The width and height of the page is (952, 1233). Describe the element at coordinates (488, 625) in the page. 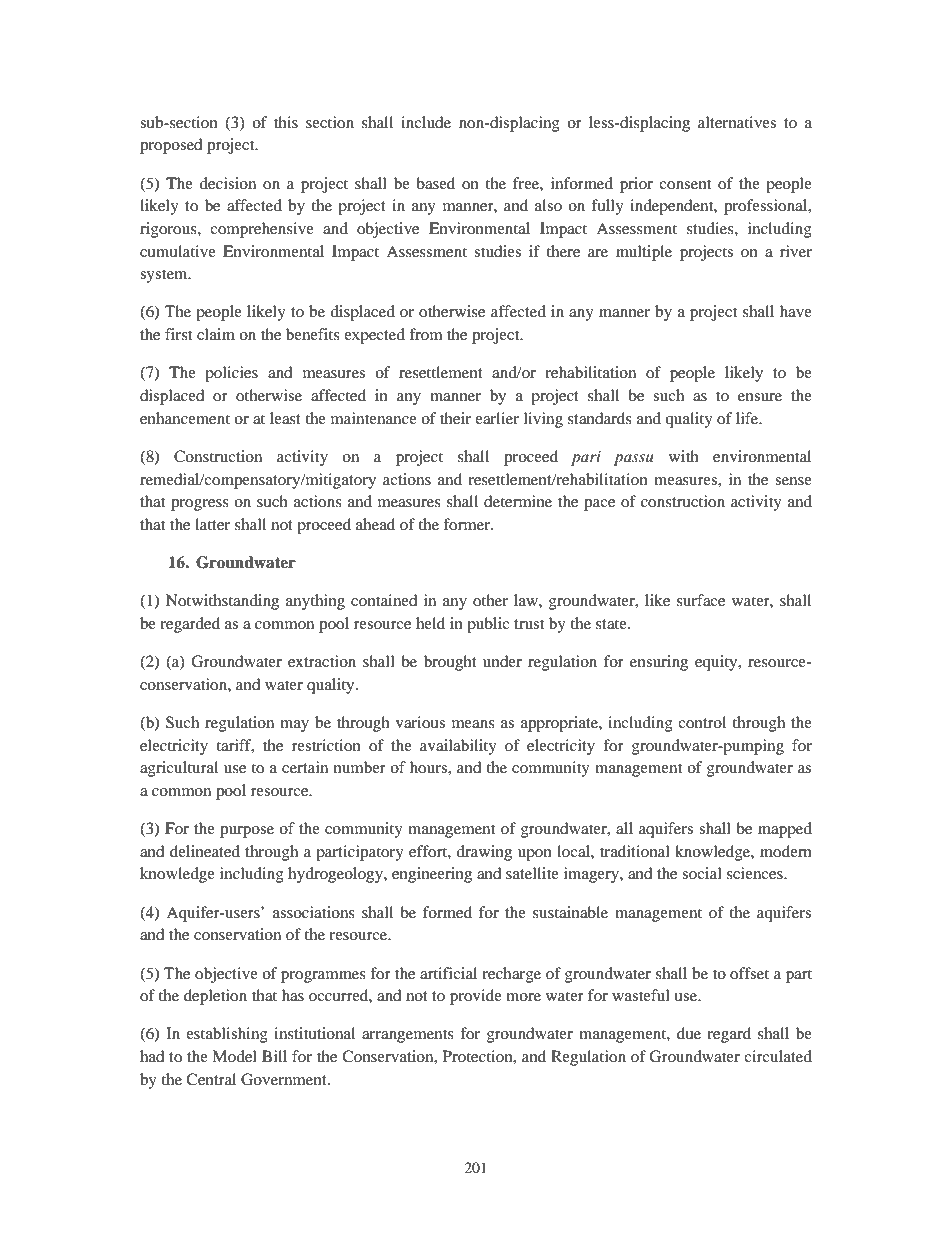

I see `public` at that location.
